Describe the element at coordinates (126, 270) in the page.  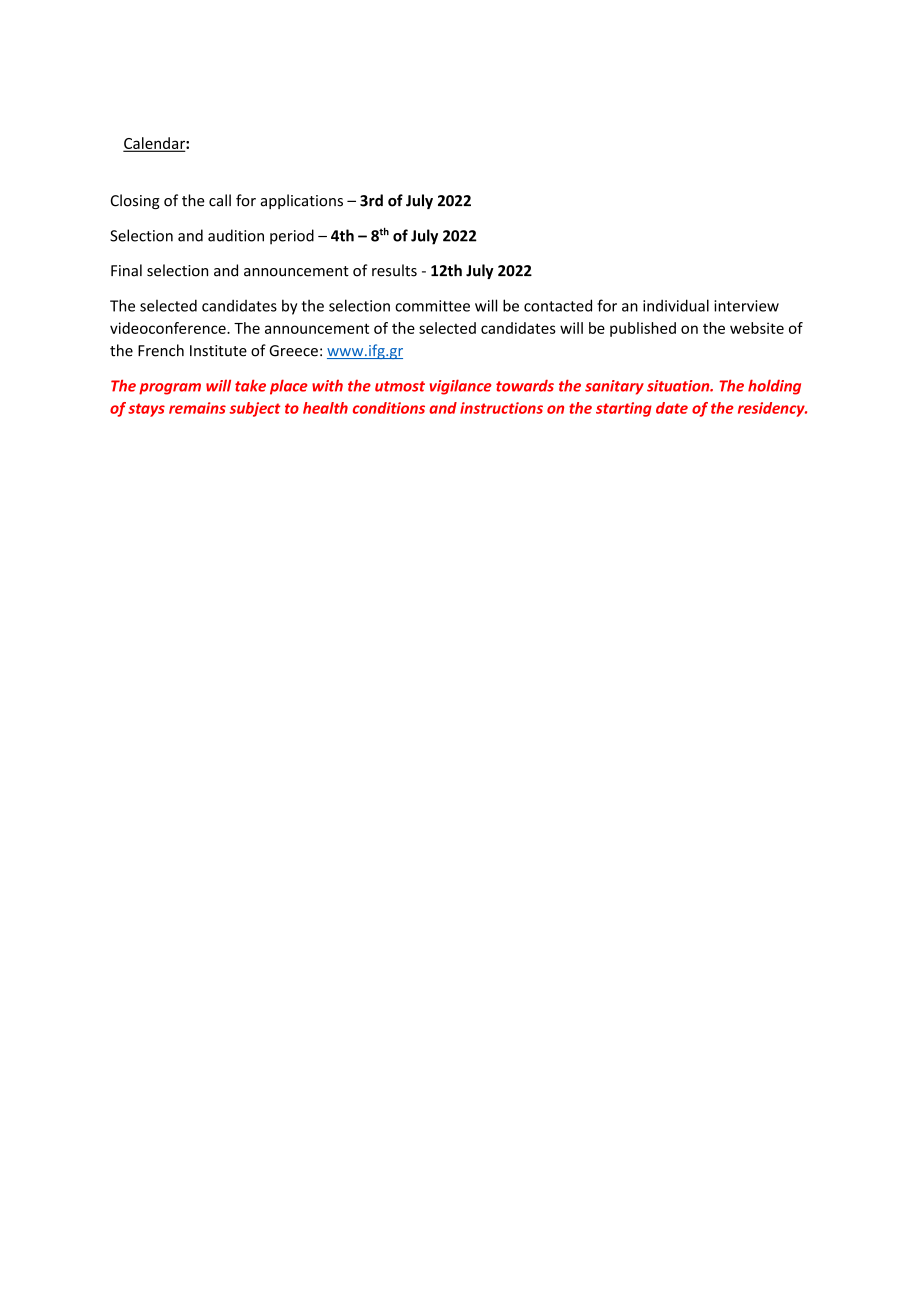
I see `Final` at that location.
